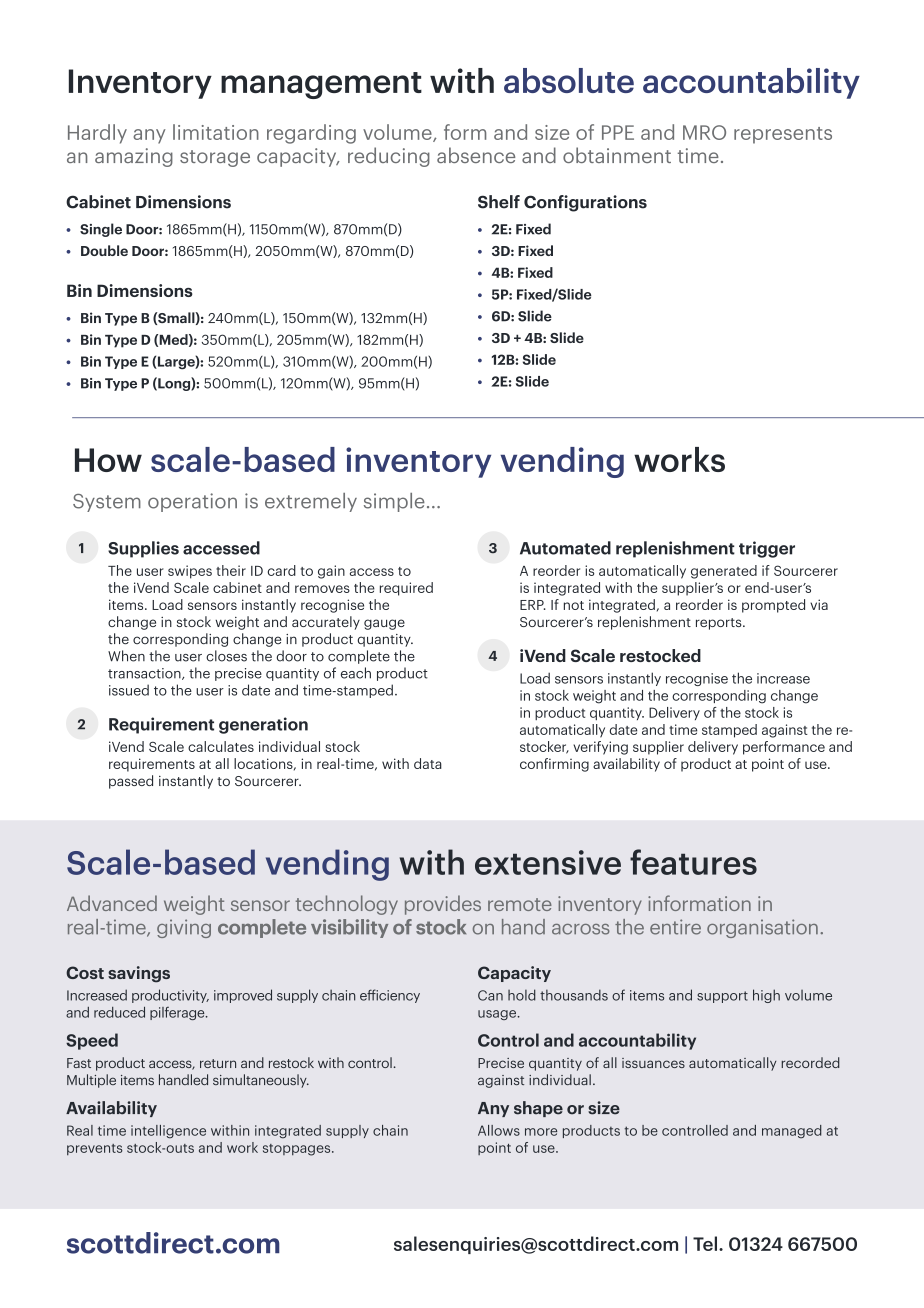 This page has height=1308, width=924. I want to click on features, so click(693, 862).
